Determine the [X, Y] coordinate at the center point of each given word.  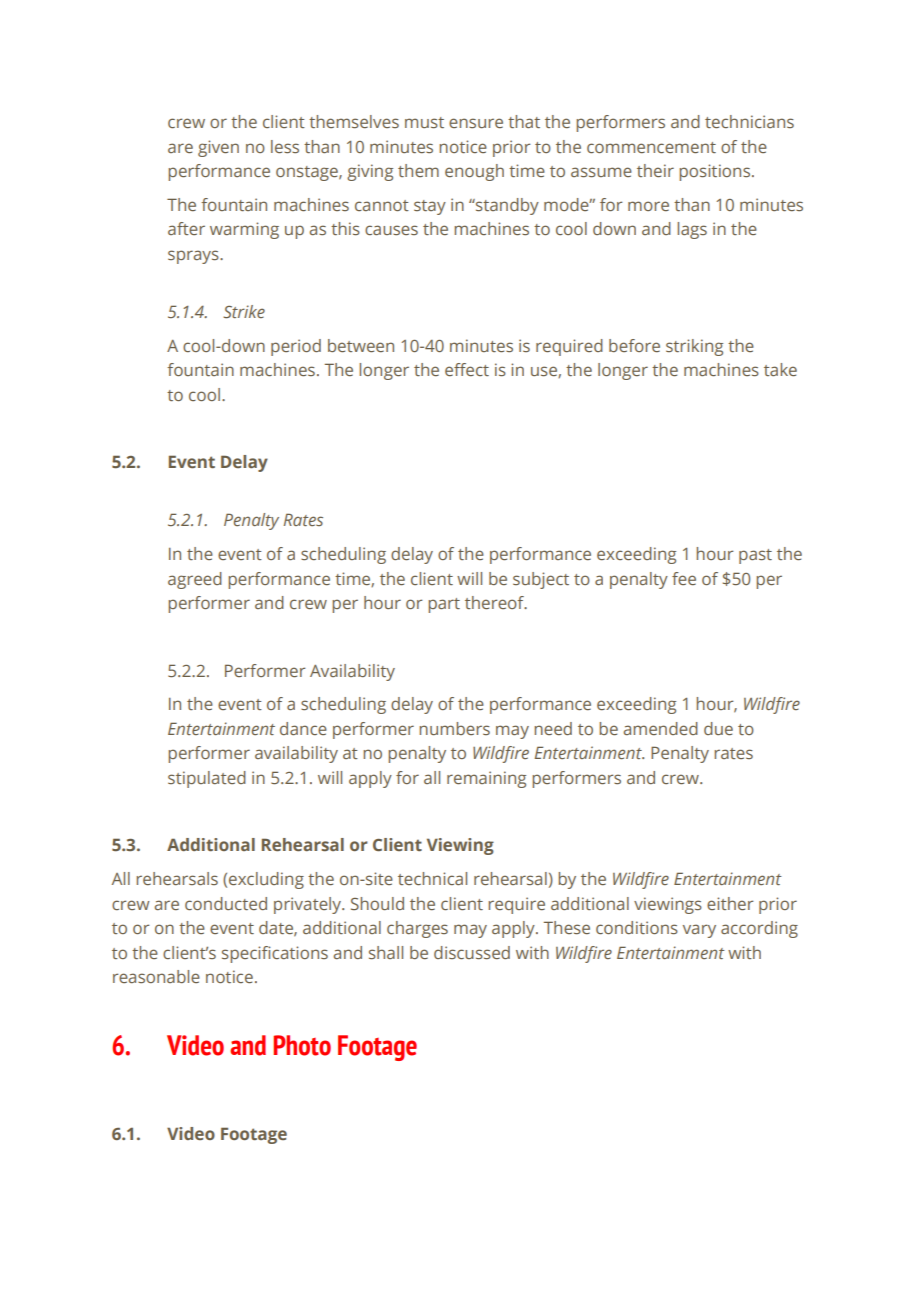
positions [716, 172]
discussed [472, 952]
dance [303, 728]
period [296, 347]
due [718, 728]
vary [699, 931]
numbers [454, 728]
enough [474, 172]
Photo [302, 1045]
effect [467, 369]
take [780, 369]
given [218, 148]
